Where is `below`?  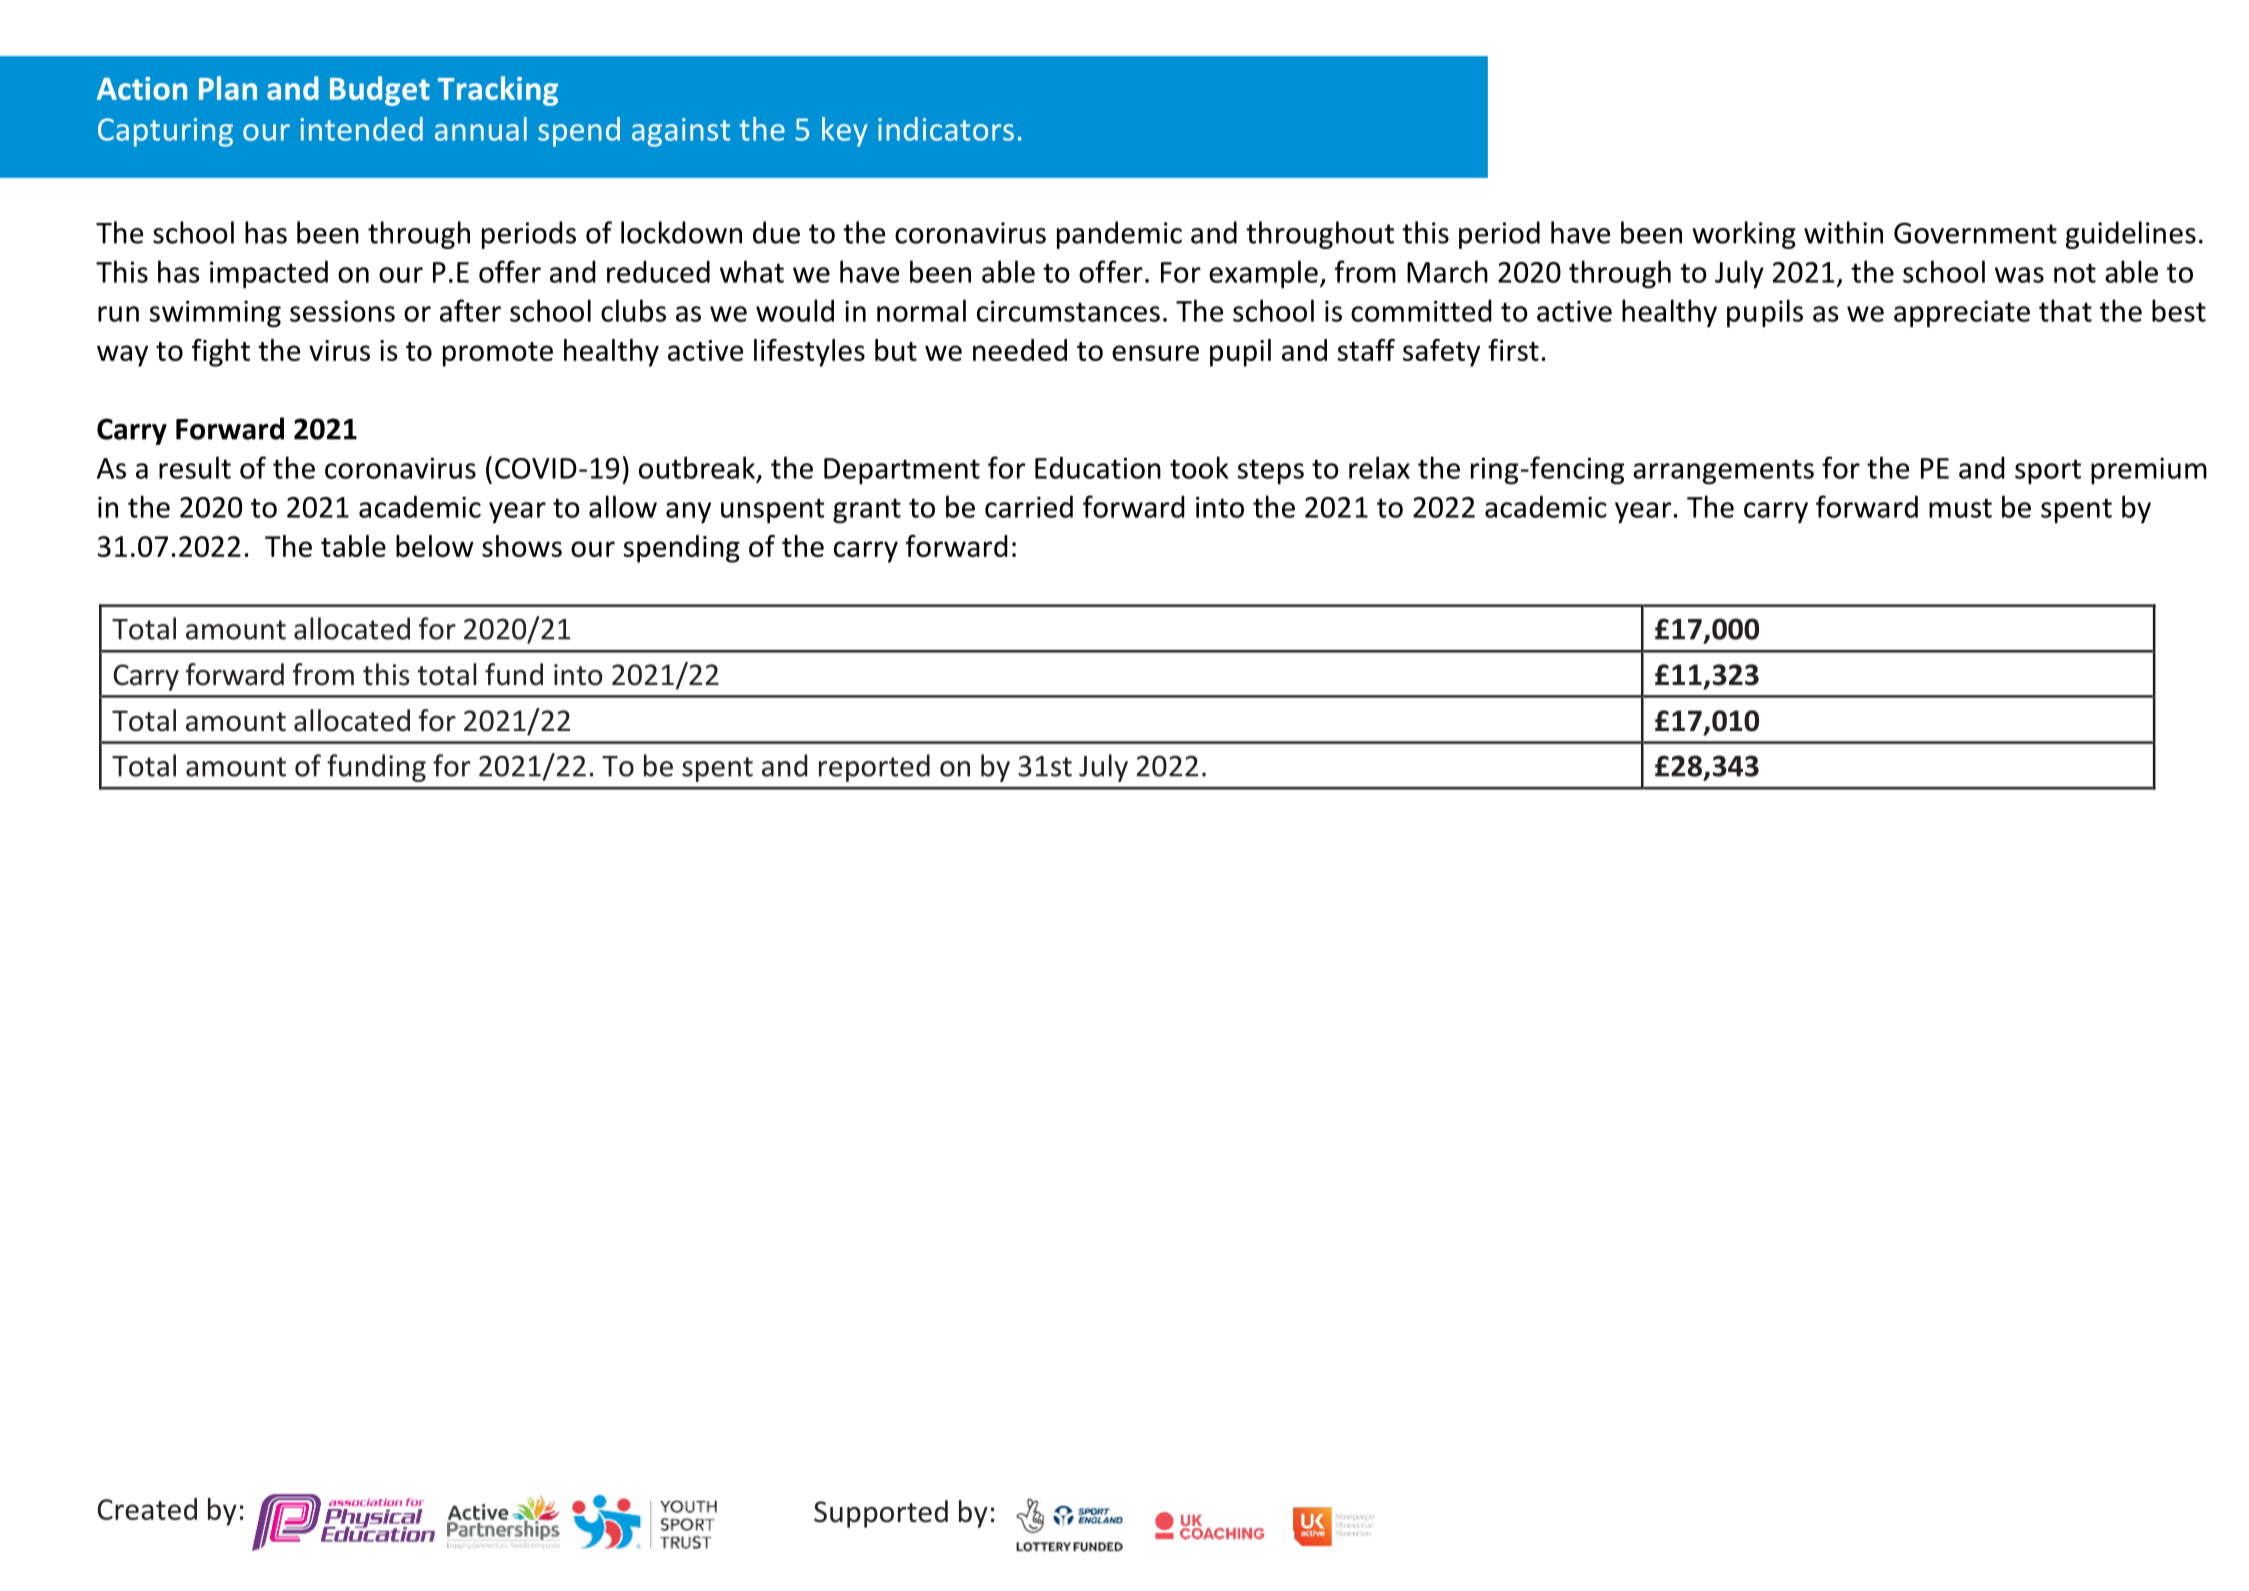 below is located at coordinates (435, 546).
